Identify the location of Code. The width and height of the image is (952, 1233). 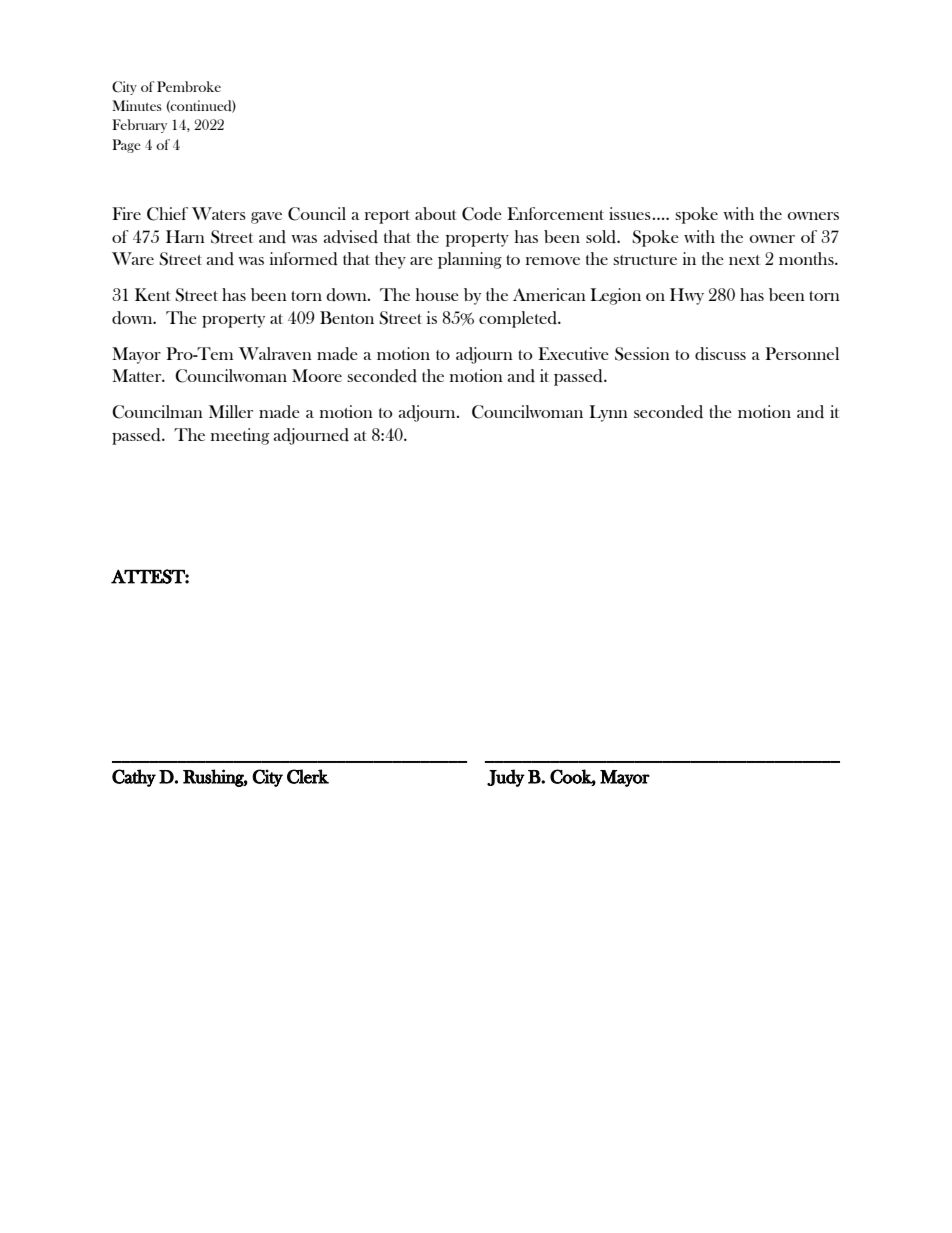
(482, 214).
